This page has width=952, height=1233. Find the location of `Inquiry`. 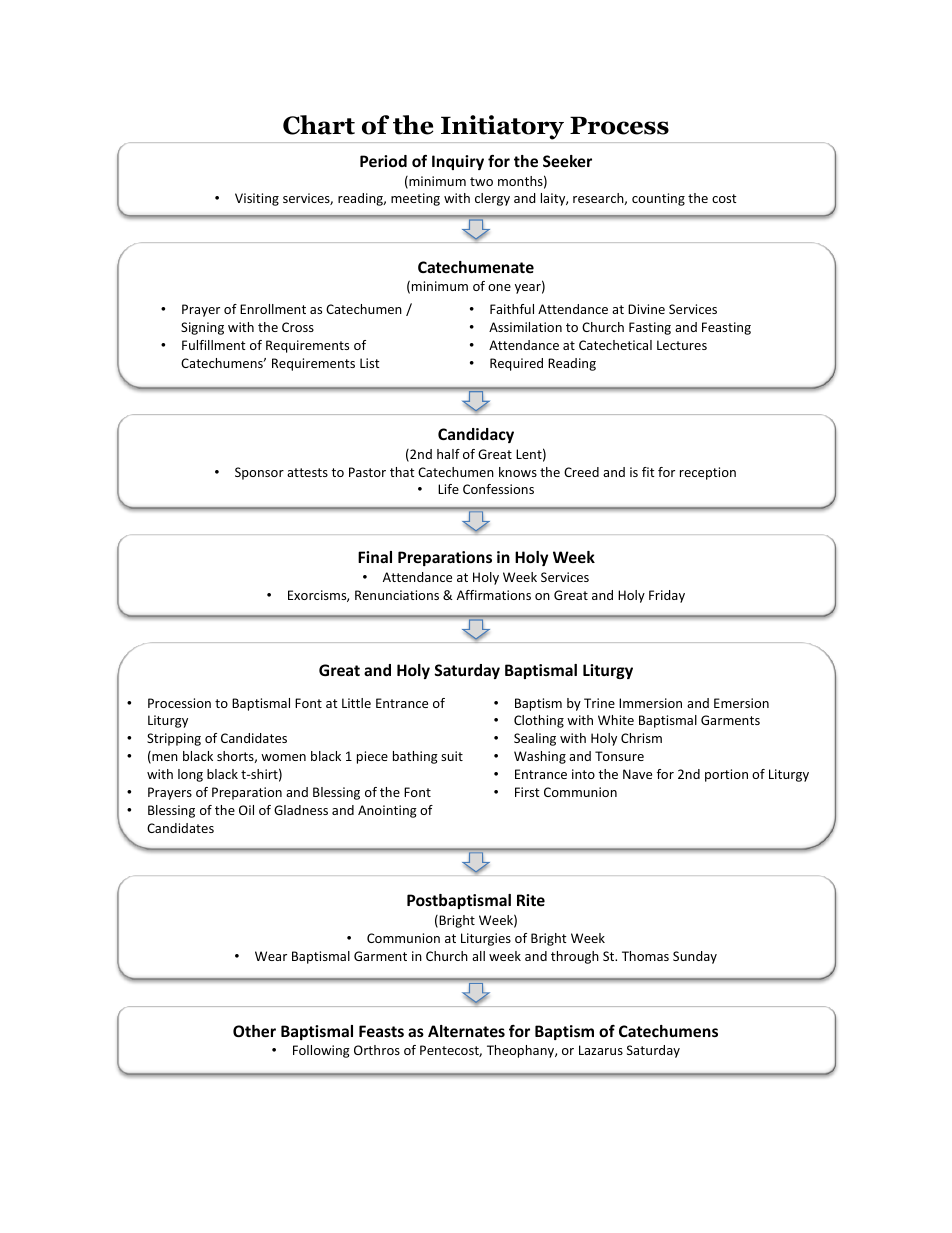

Inquiry is located at coordinates (458, 162).
